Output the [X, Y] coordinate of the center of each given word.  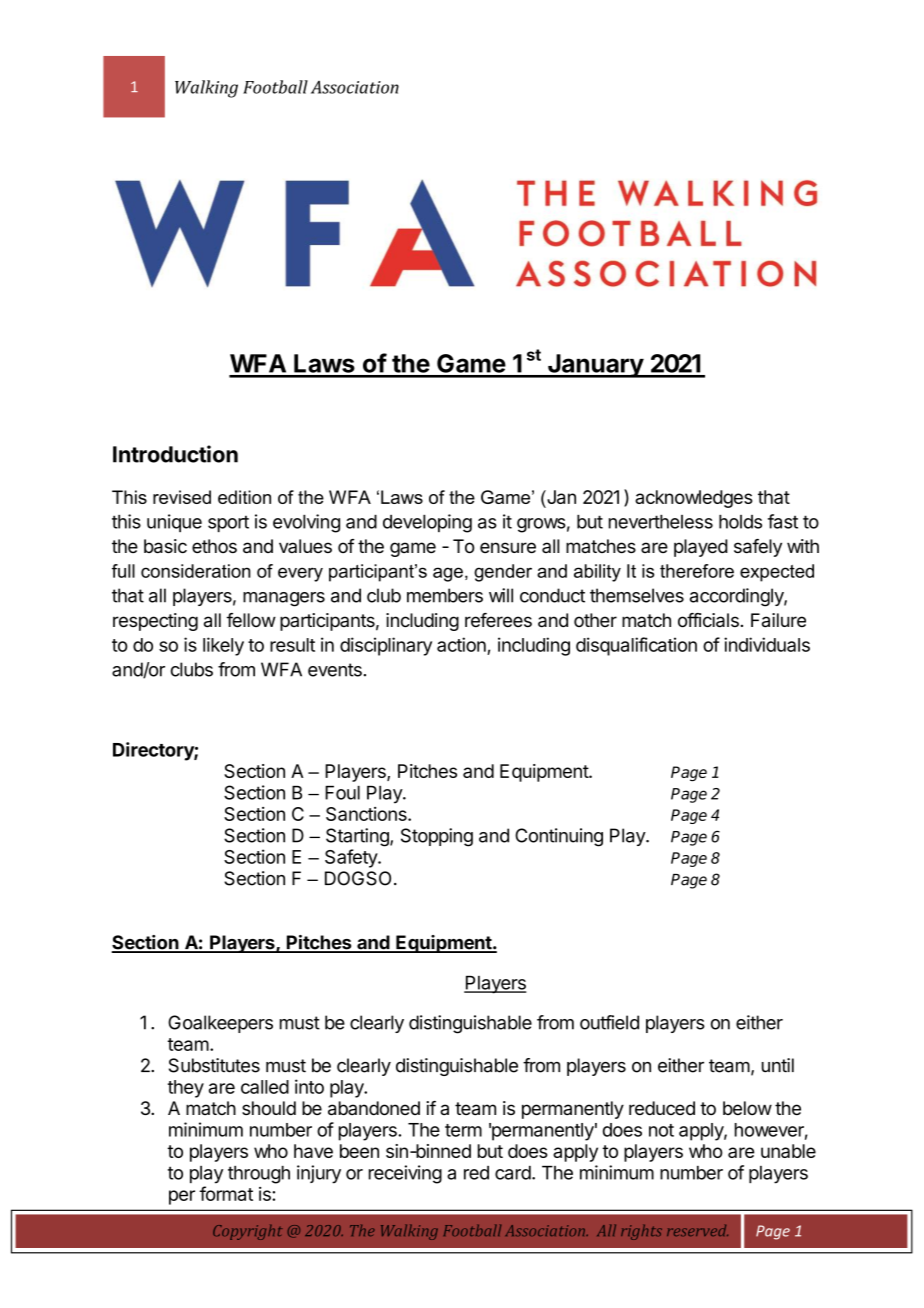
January [595, 366]
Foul [342, 793]
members [445, 595]
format [226, 1193]
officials [708, 620]
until [778, 1065]
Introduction [175, 454]
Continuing [559, 837]
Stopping [437, 837]
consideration [196, 571]
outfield [609, 1022]
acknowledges [694, 499]
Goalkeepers [220, 1024]
